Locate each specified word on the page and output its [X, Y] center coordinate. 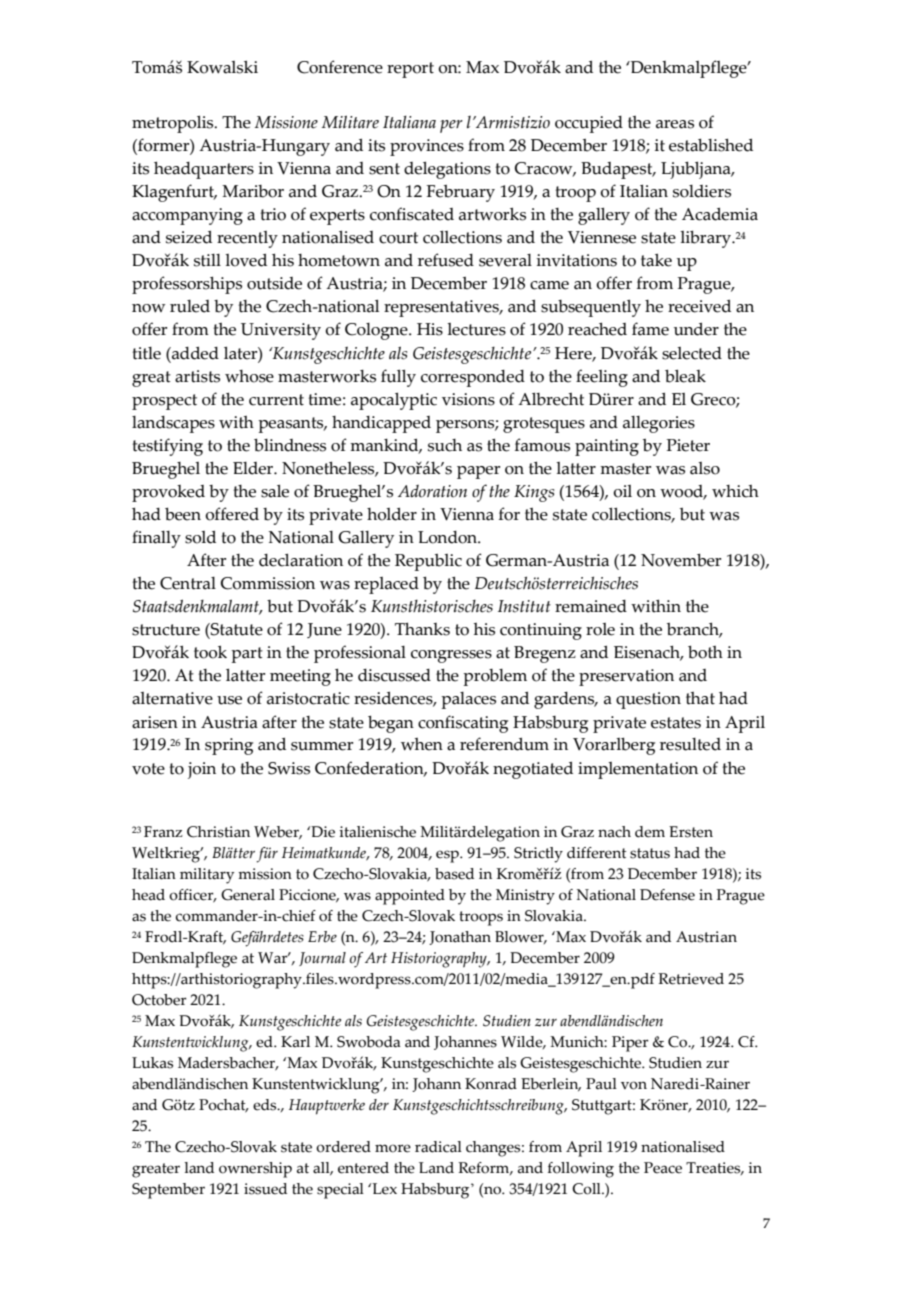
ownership [255, 1170]
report [410, 70]
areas [675, 124]
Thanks [422, 629]
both [705, 652]
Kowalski [222, 67]
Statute [236, 629]
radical [438, 1147]
